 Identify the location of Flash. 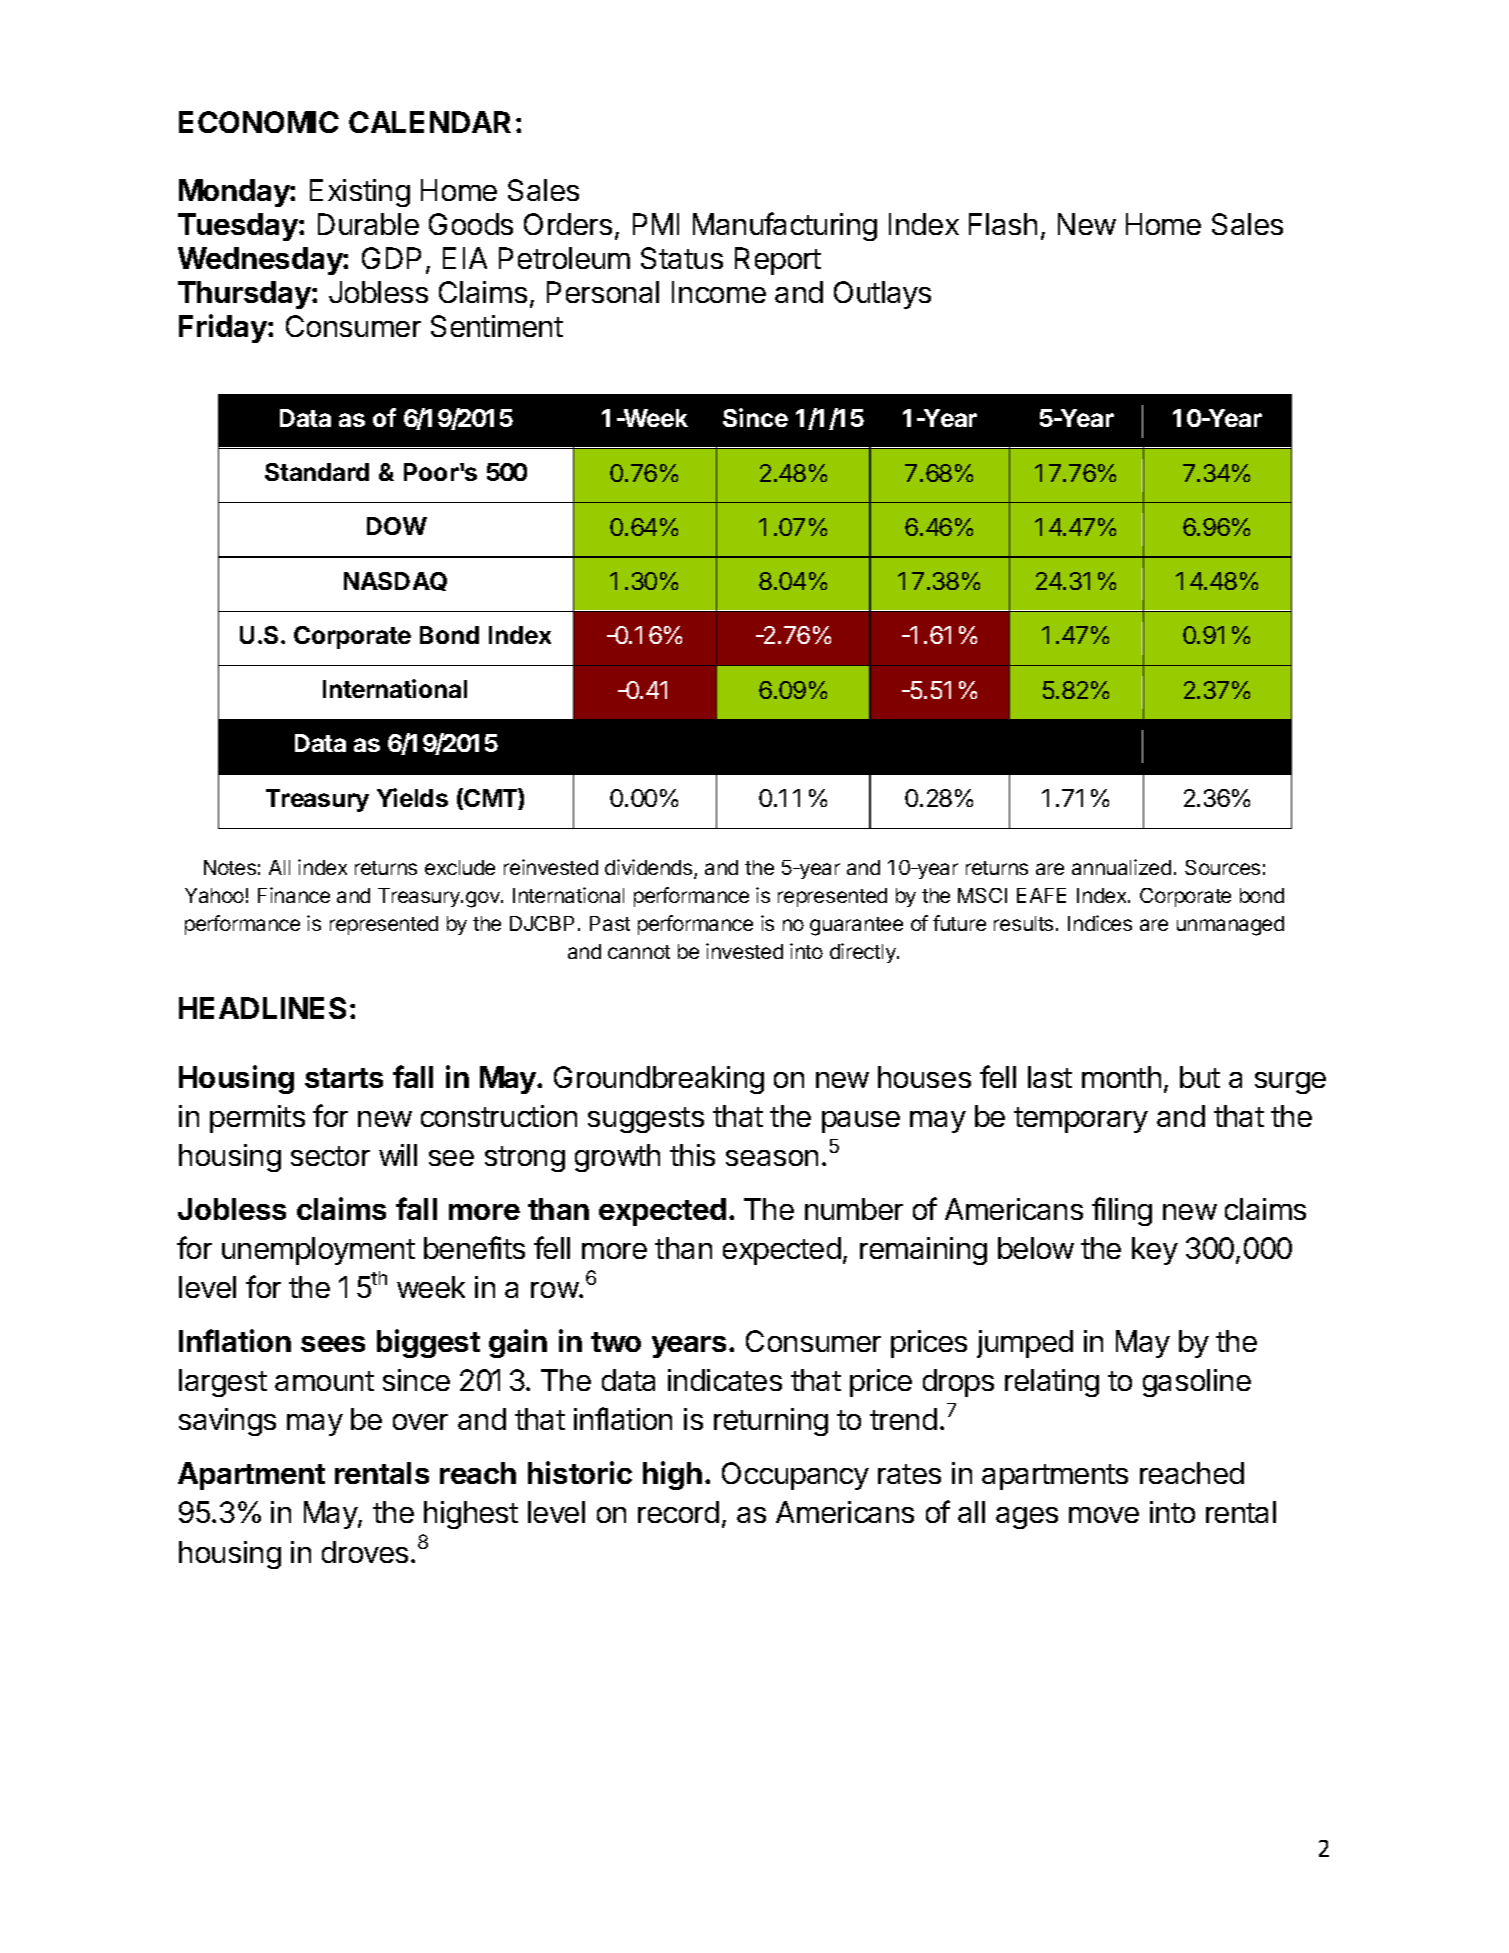
(1003, 224).
